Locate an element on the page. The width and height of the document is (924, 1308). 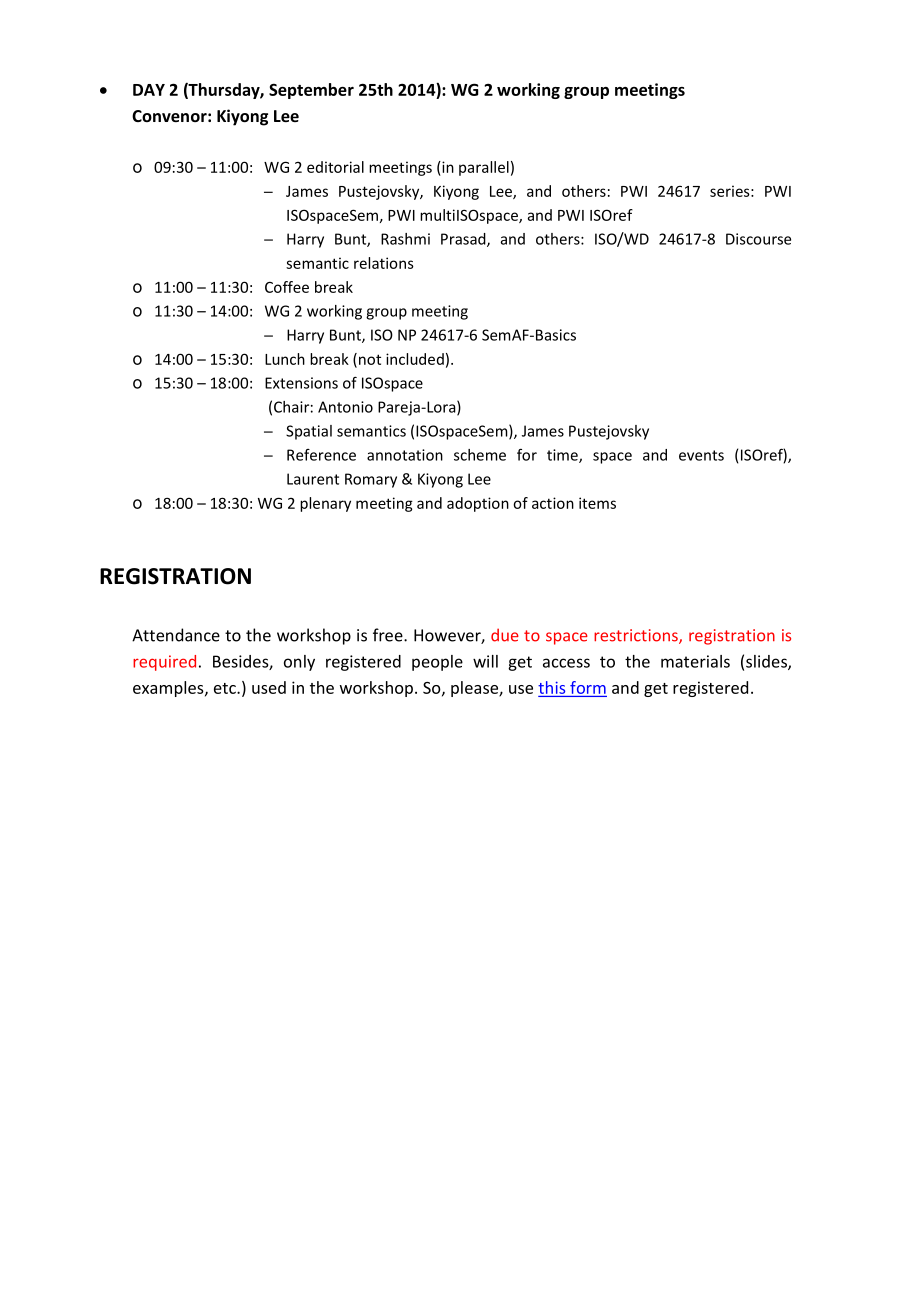
parallel is located at coordinates (484, 168).
